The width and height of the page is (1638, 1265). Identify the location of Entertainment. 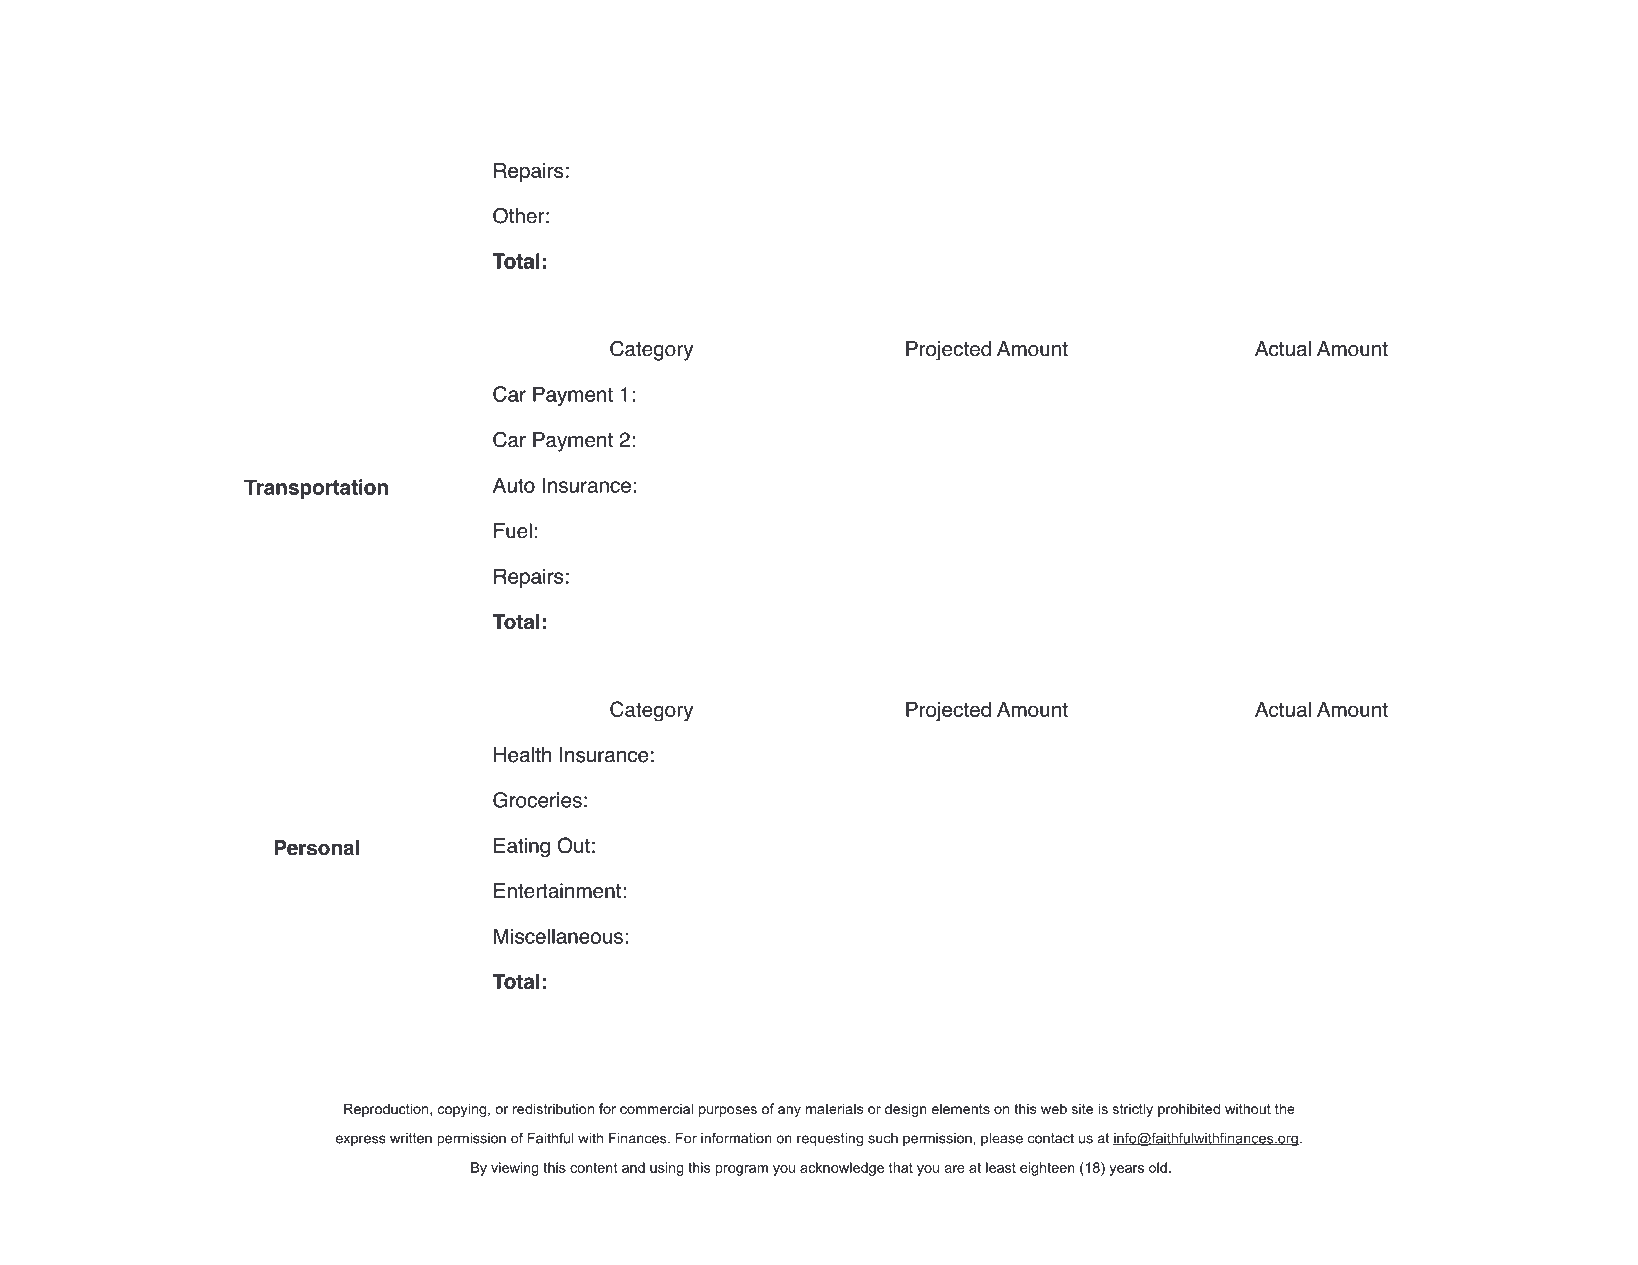
(557, 891).
